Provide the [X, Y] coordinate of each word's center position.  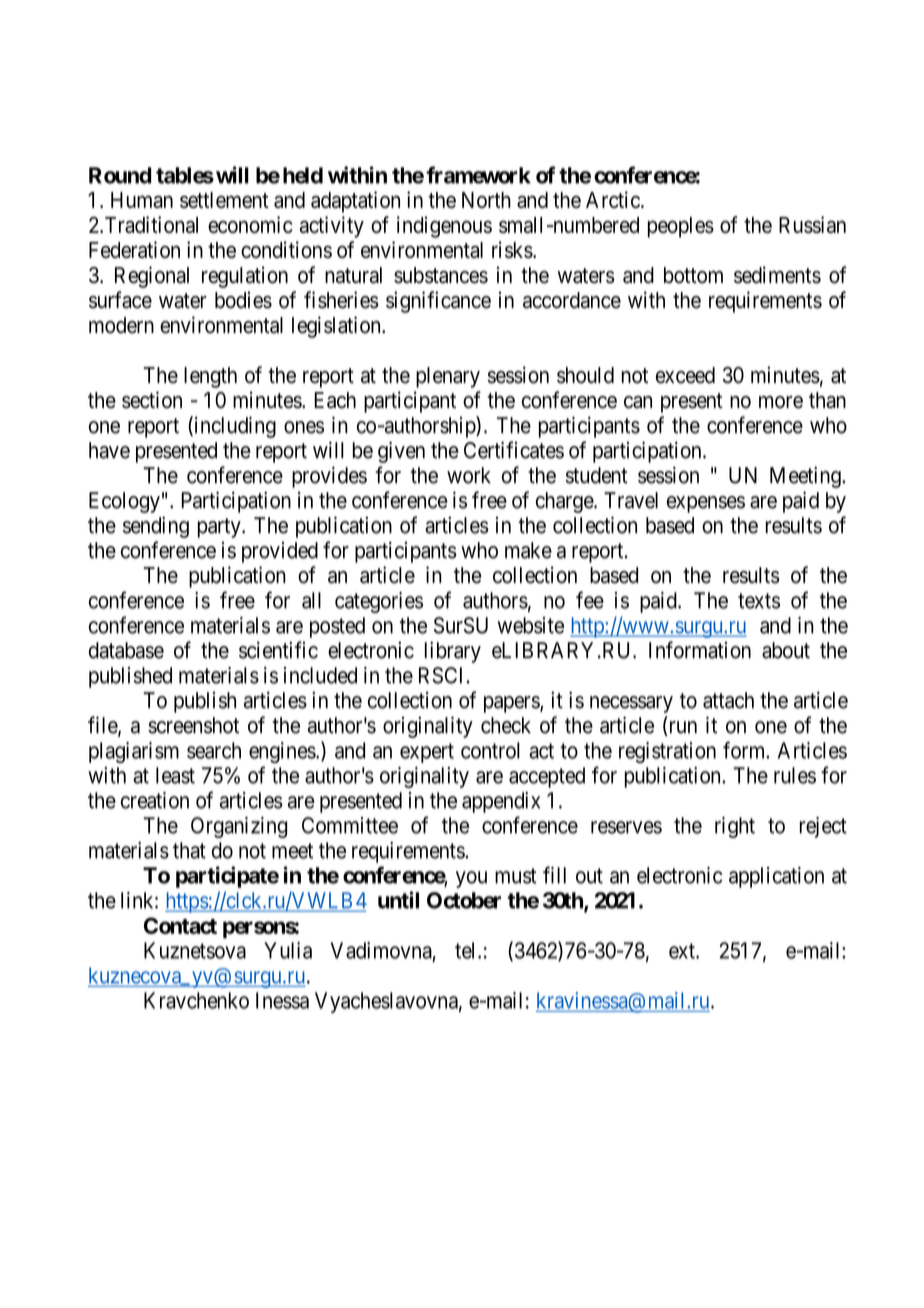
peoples [681, 227]
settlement [224, 200]
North [486, 200]
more [781, 402]
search [214, 750]
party [220, 528]
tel [467, 950]
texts [759, 601]
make [528, 550]
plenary [448, 377]
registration [667, 752]
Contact [180, 925]
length [210, 377]
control [490, 750]
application [776, 877]
